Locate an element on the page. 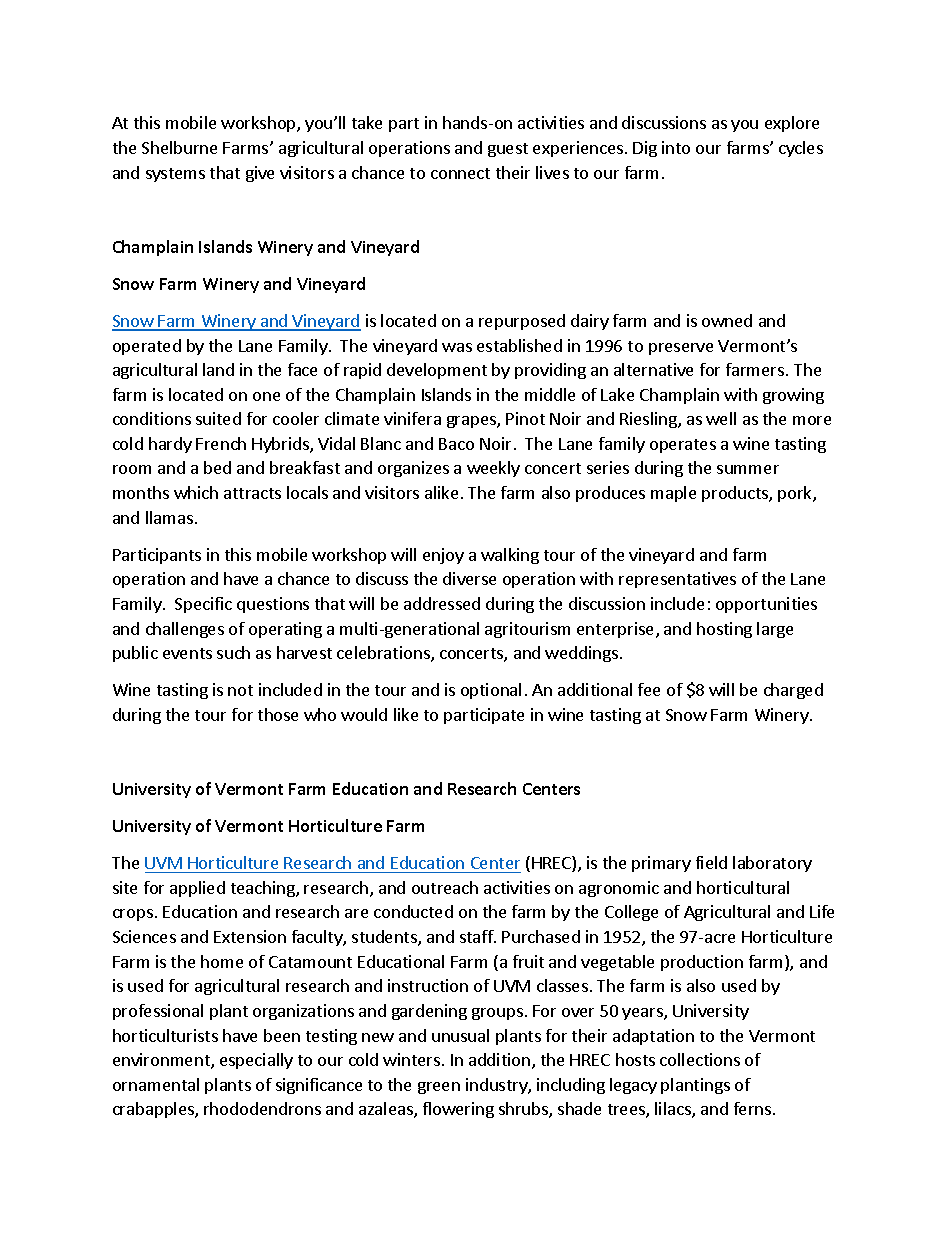  systems is located at coordinates (175, 175).
